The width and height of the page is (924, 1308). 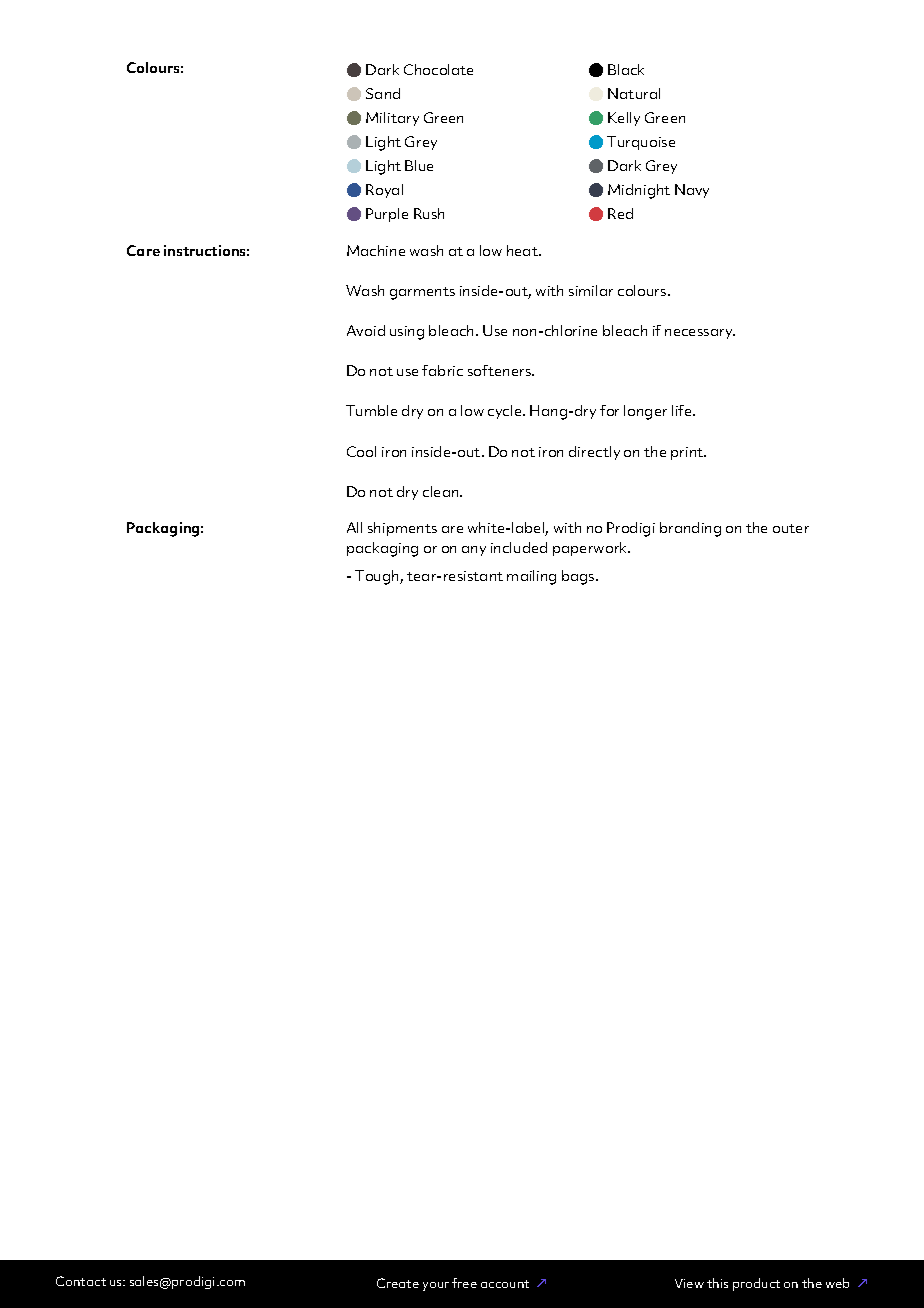 What do you see at coordinates (371, 410) in the page?
I see `Tumble` at bounding box center [371, 410].
